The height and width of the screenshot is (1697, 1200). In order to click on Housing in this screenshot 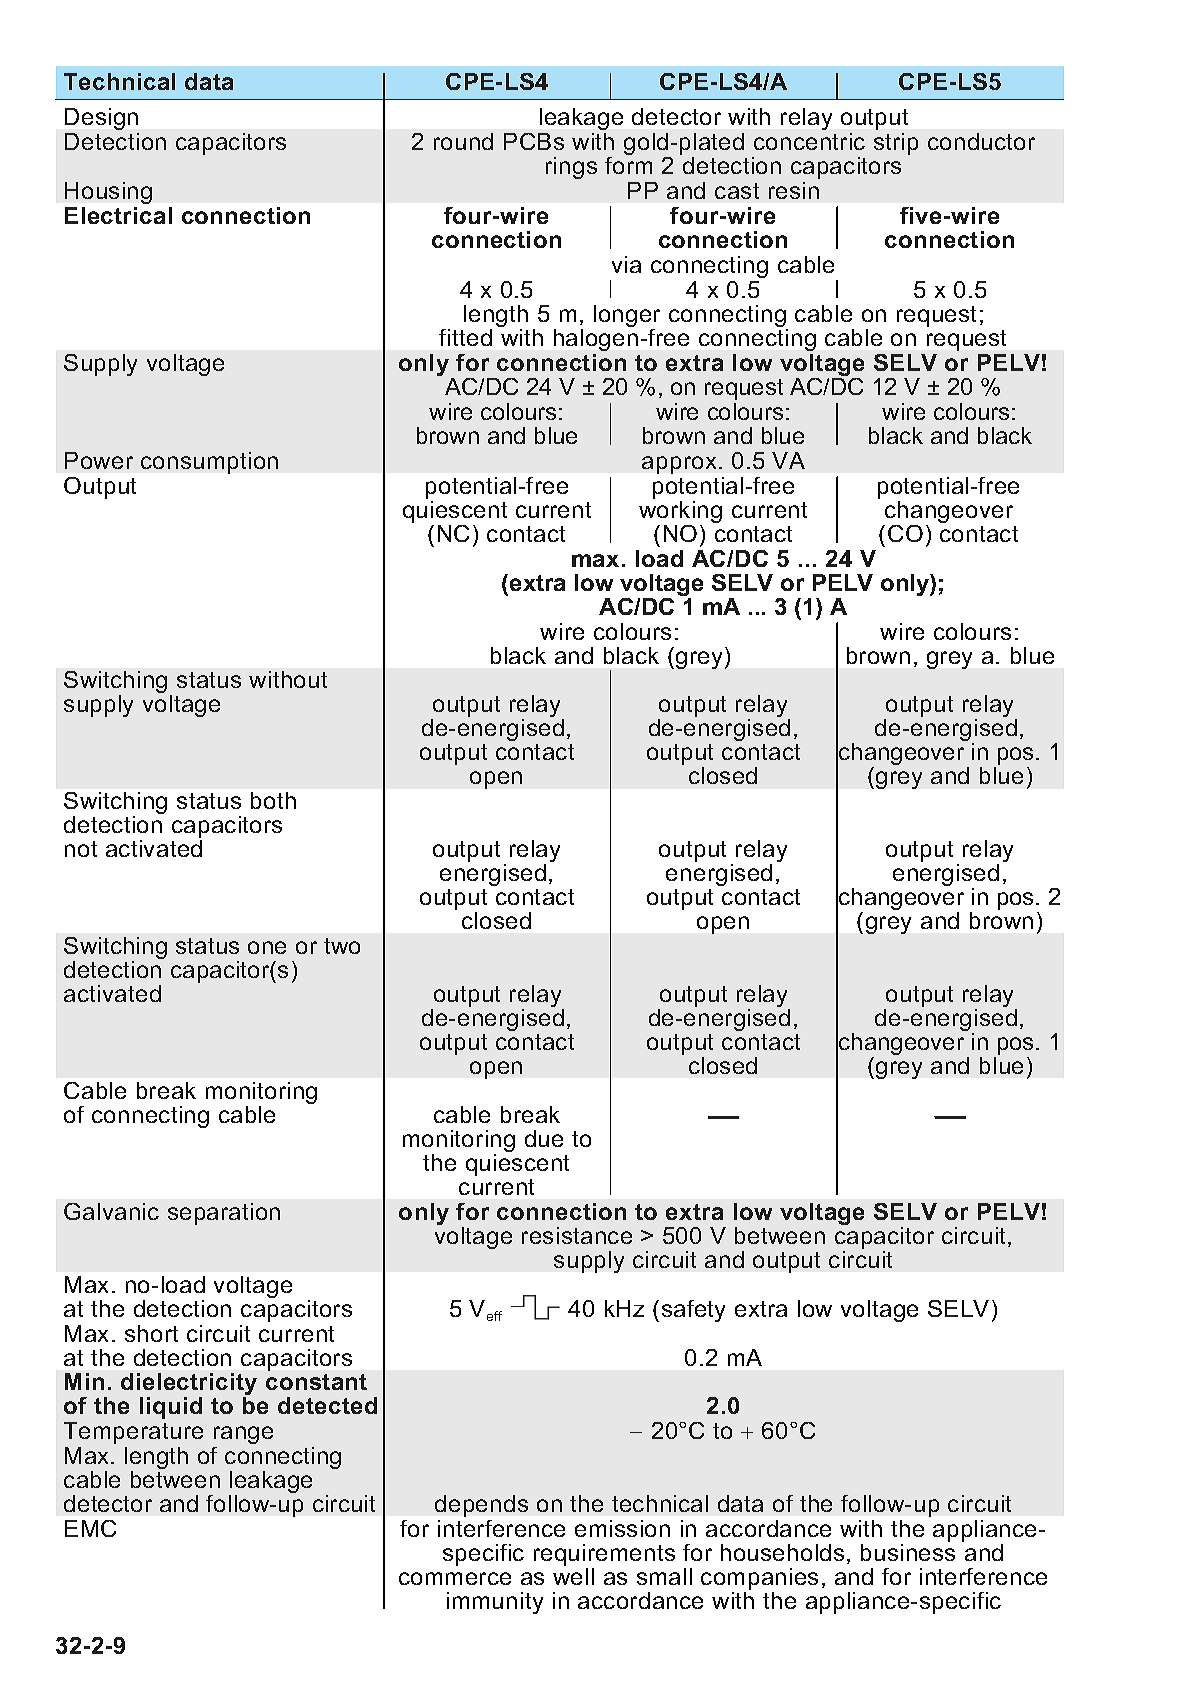, I will do `click(108, 193)`.
